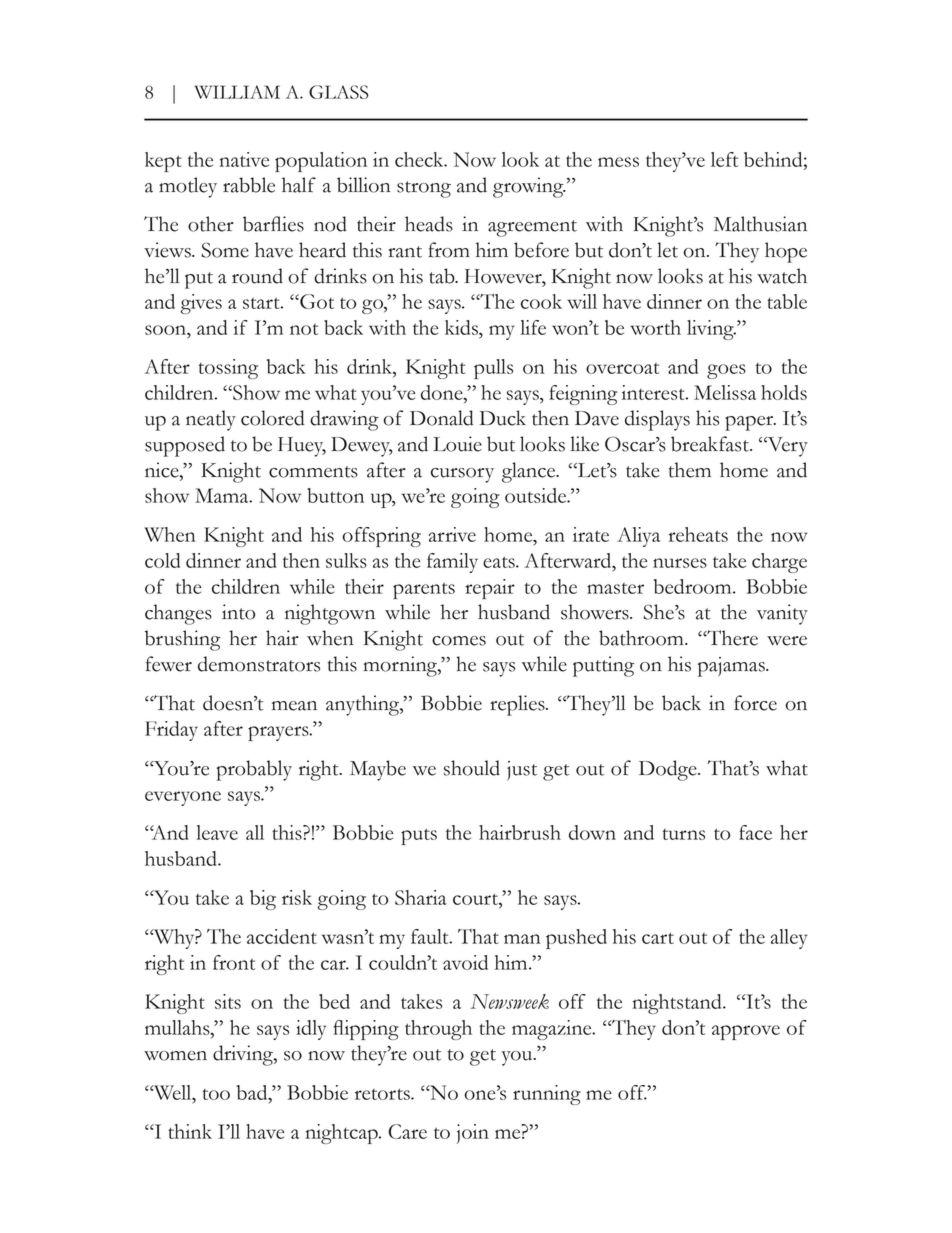 This screenshot has height=1233, width=952. What do you see at coordinates (244, 159) in the screenshot?
I see `native` at bounding box center [244, 159].
